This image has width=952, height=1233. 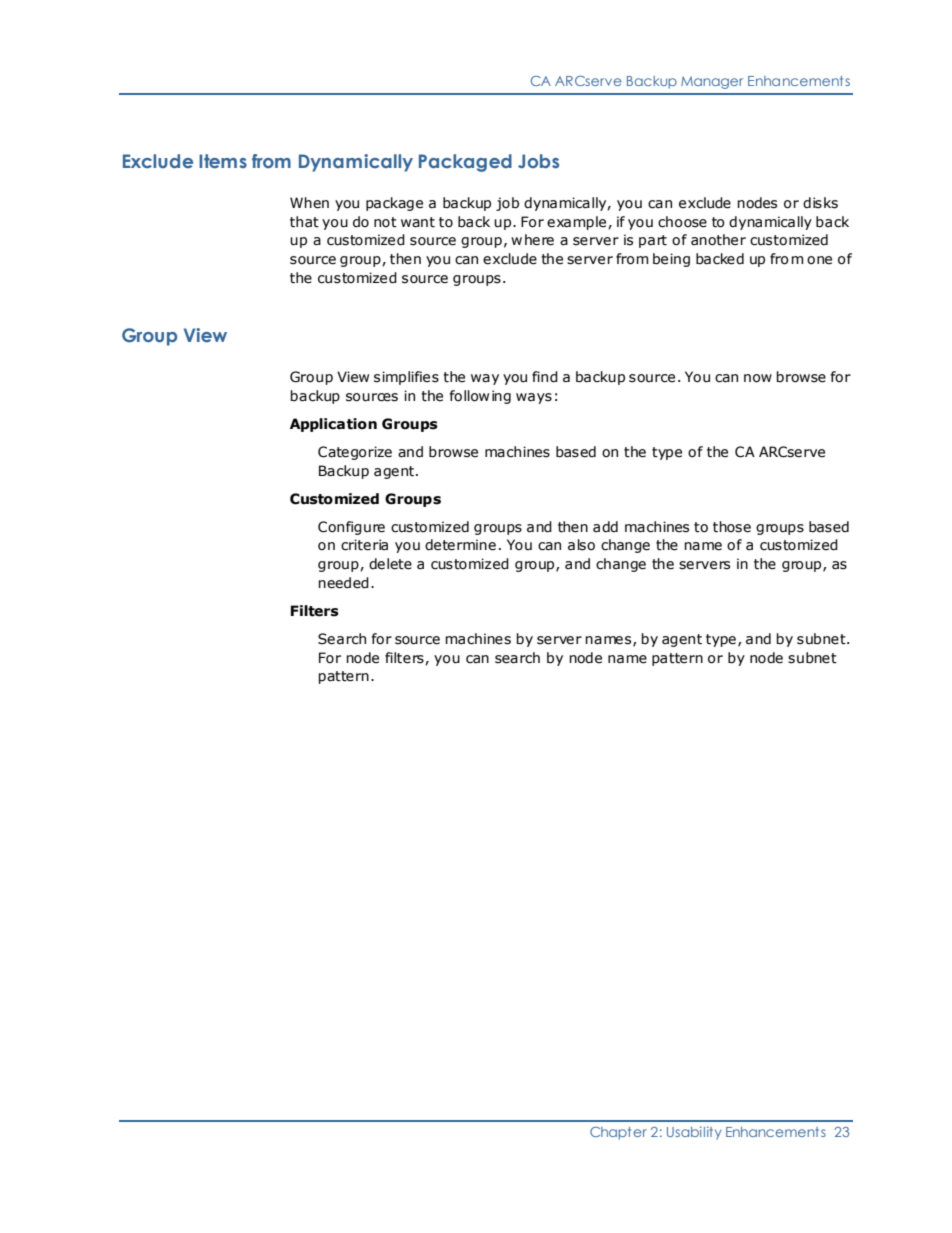 What do you see at coordinates (758, 378) in the image?
I see `now` at bounding box center [758, 378].
